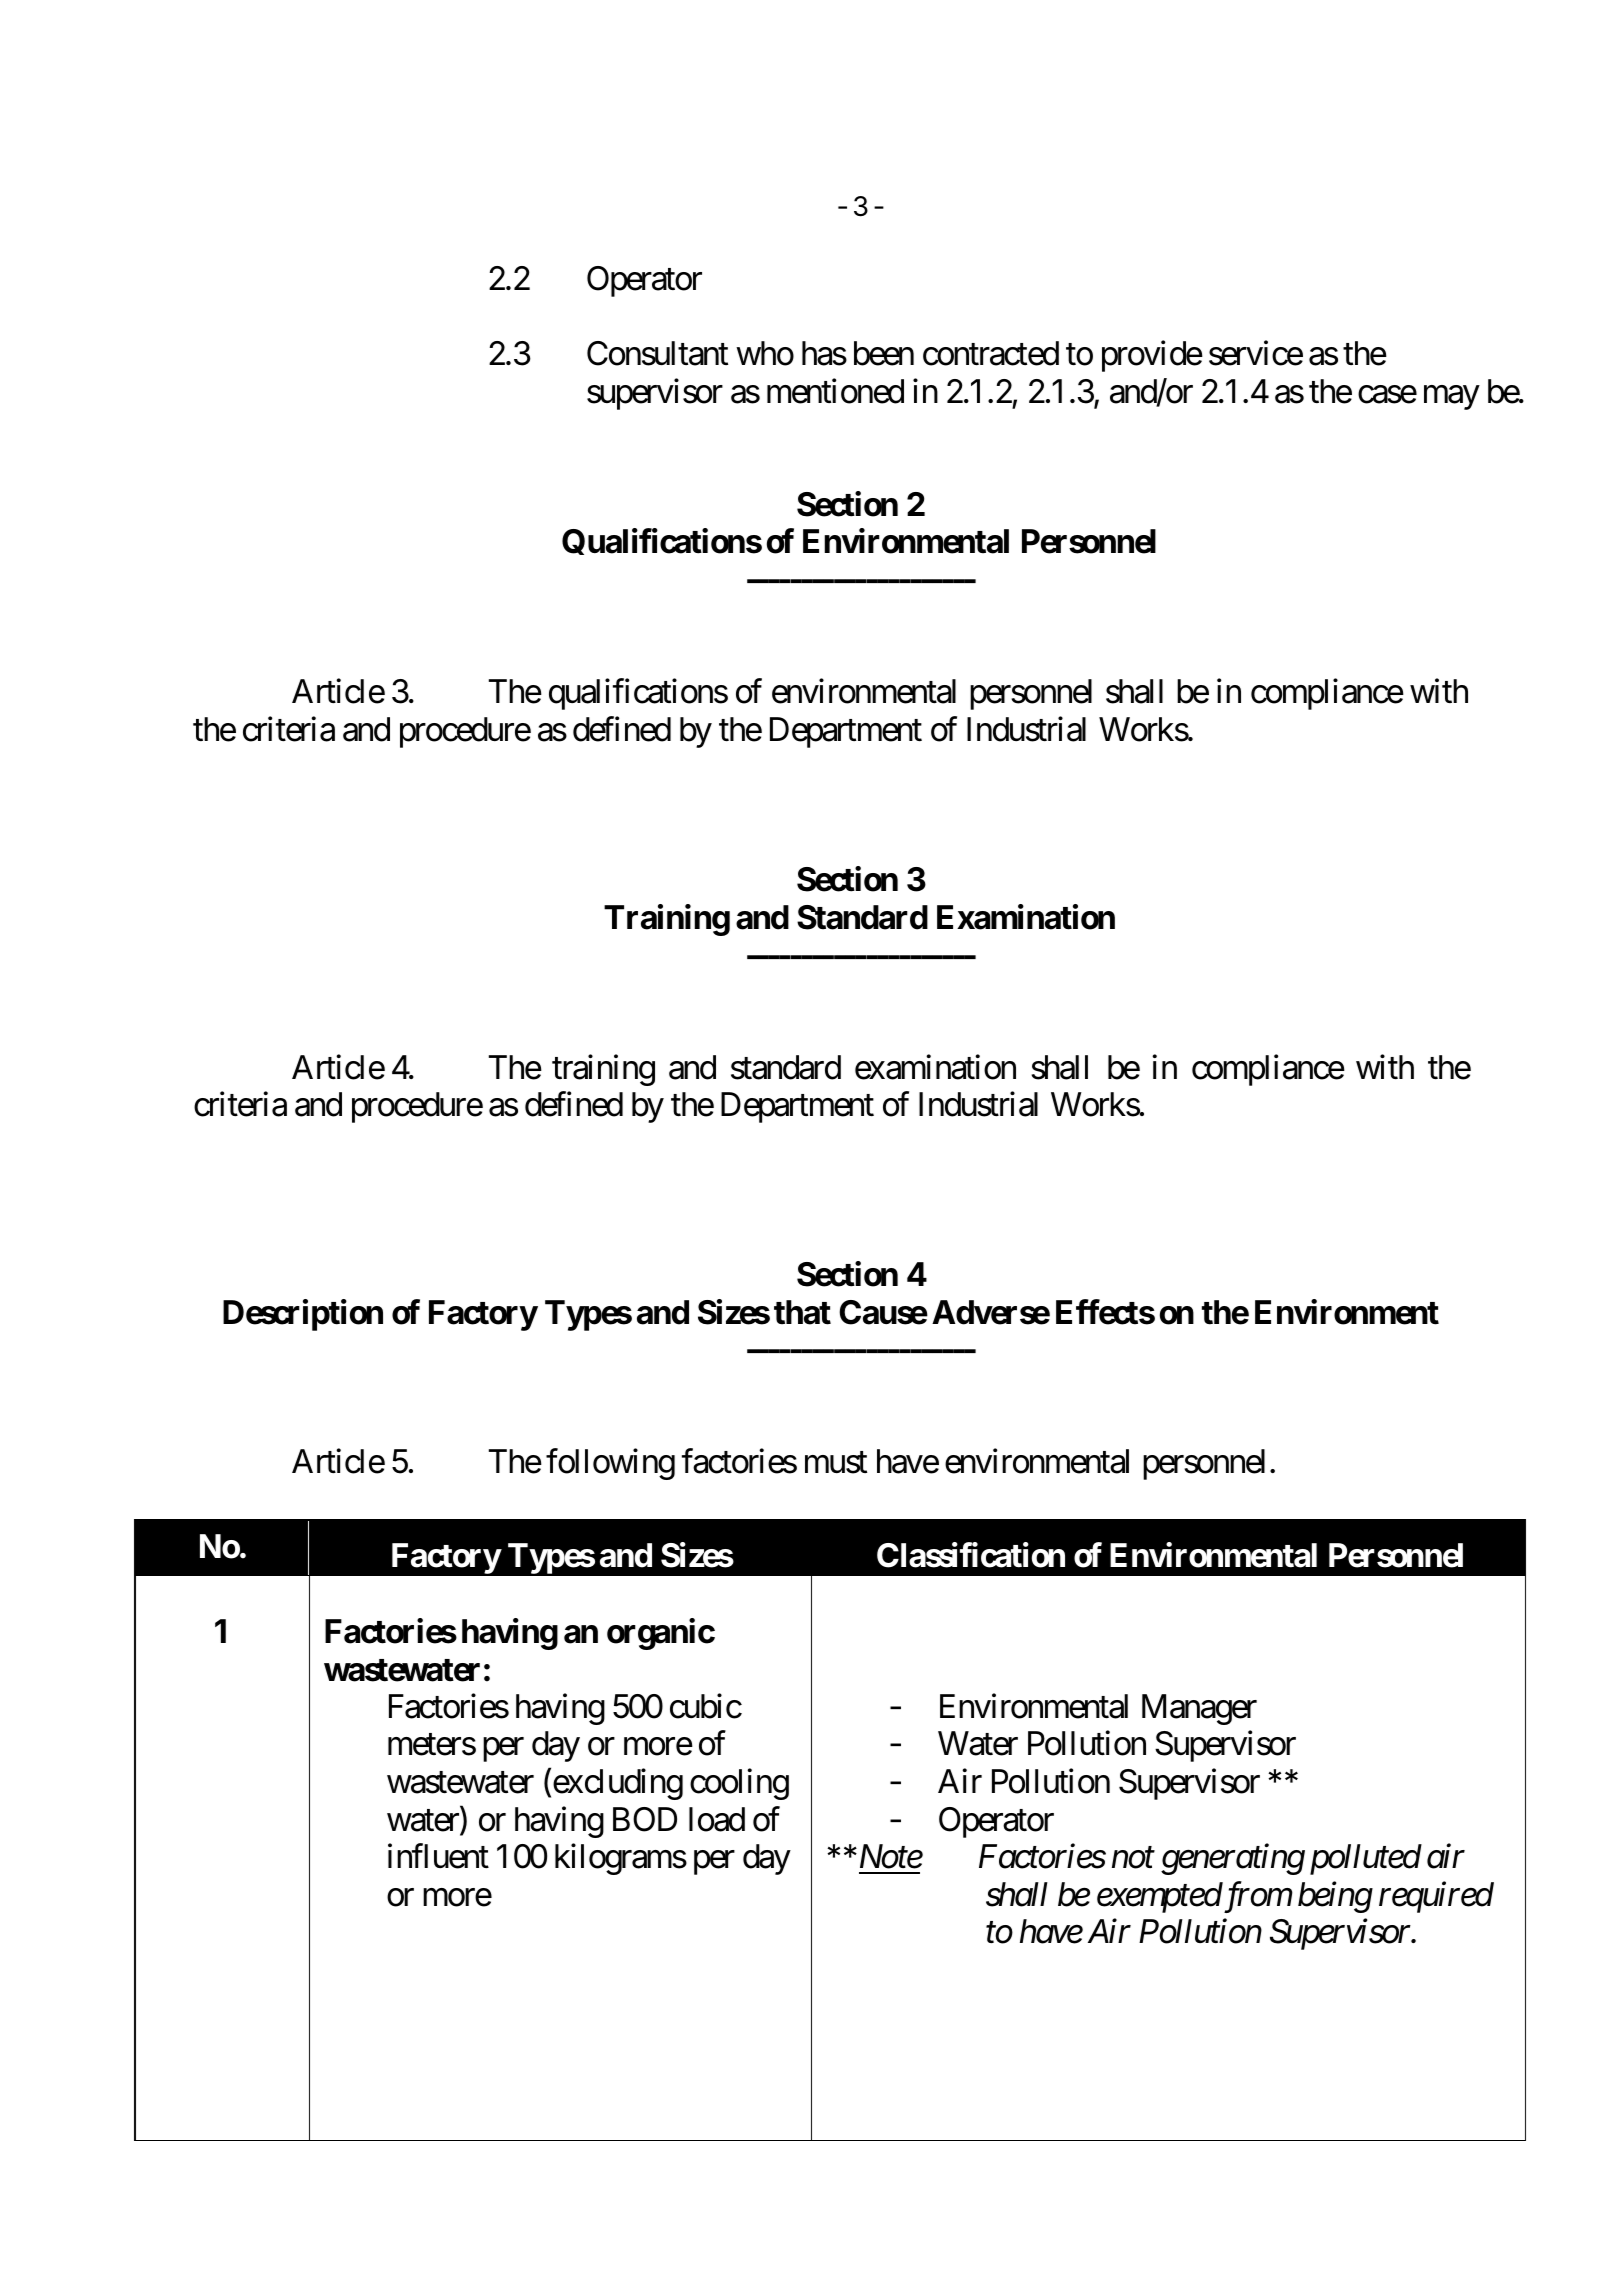 The height and width of the image is (2294, 1622). I want to click on BOD, so click(645, 1819).
